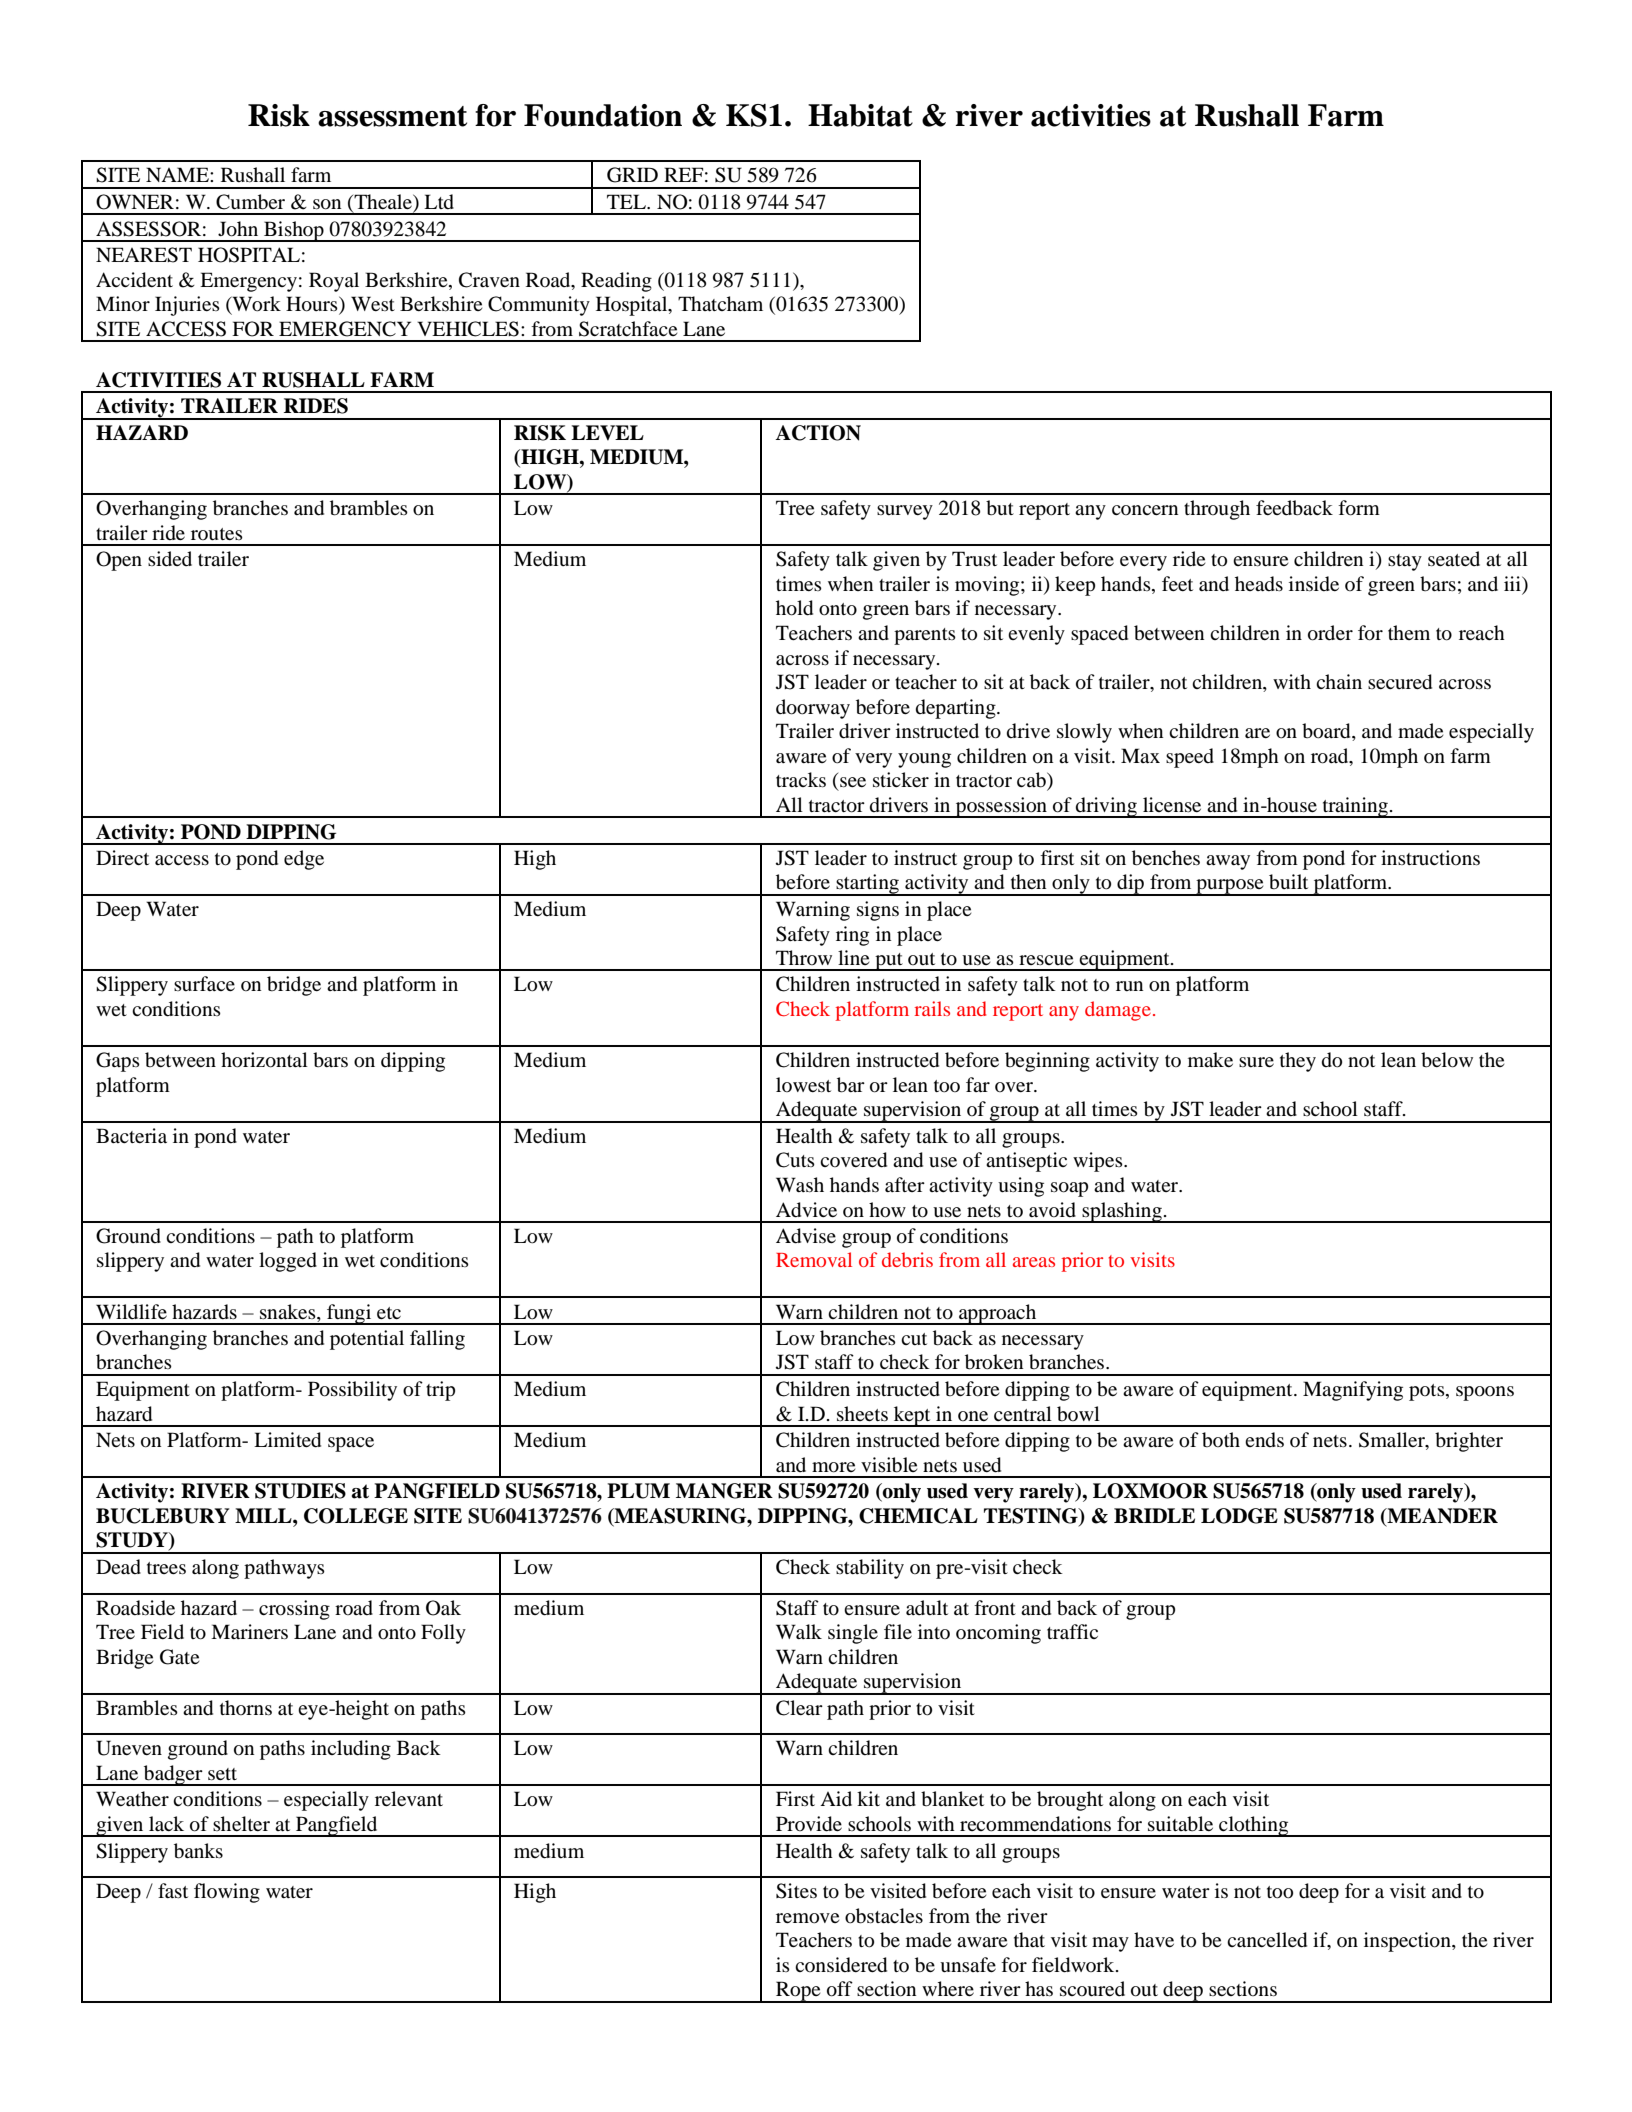 This image has width=1632, height=2112. Describe the element at coordinates (227, 1893) in the image. I see `flowing` at that location.
